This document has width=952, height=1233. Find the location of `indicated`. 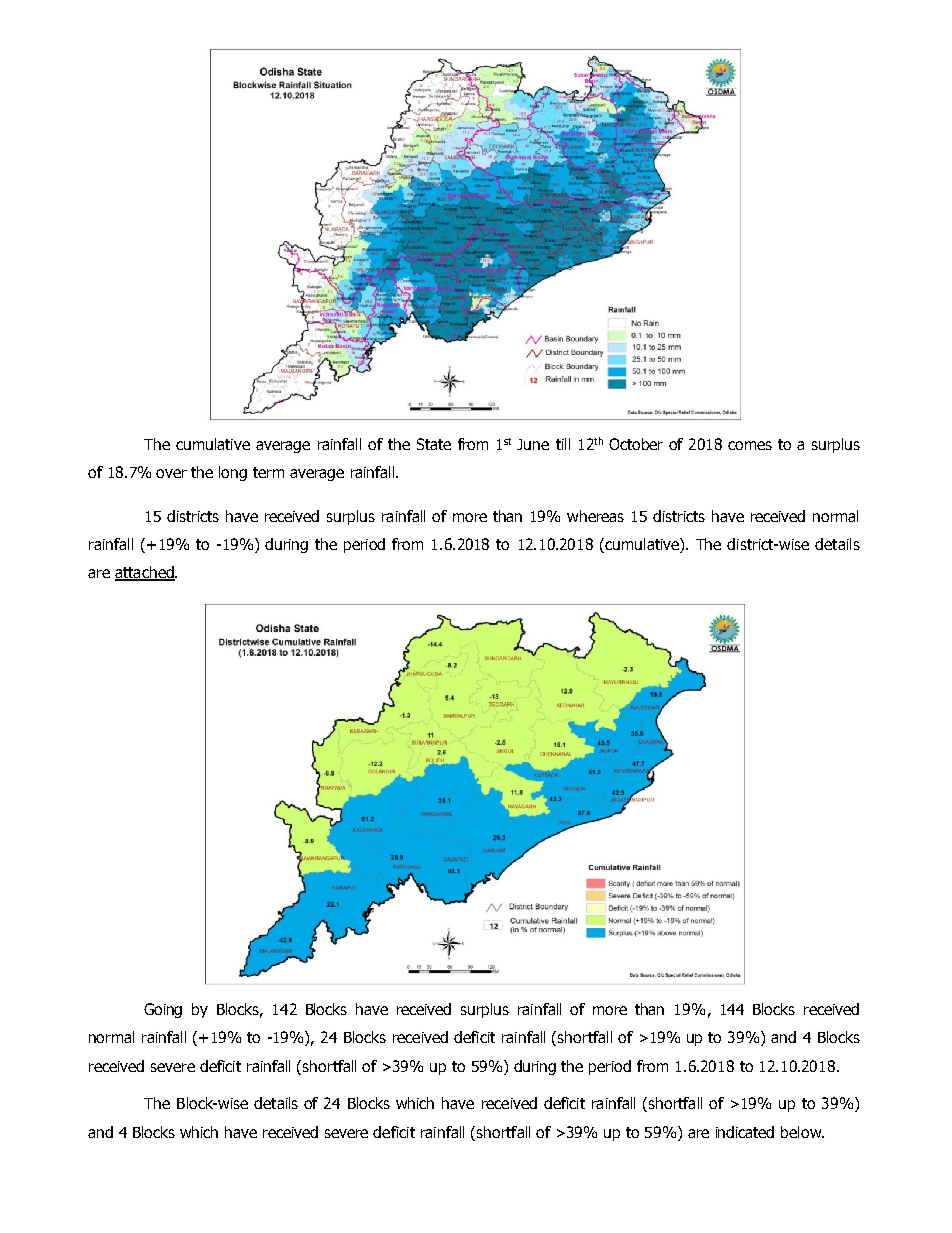

indicated is located at coordinates (745, 1132).
